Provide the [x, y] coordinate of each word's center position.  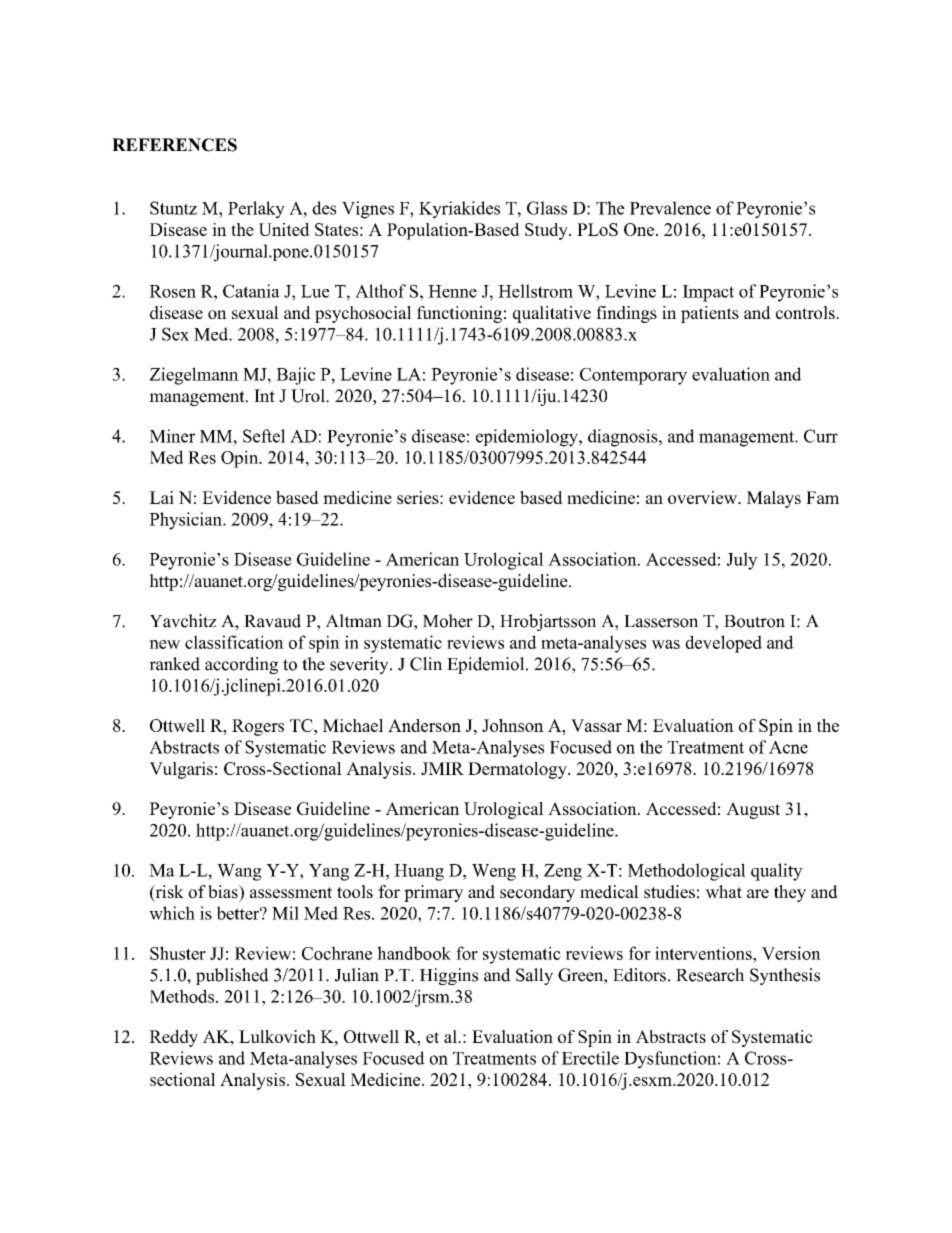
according [241, 665]
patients [710, 314]
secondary [537, 893]
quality [777, 872]
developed [723, 644]
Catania [251, 291]
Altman [354, 621]
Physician [186, 521]
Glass [547, 208]
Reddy [173, 1038]
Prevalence [670, 208]
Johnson [513, 725]
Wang [239, 872]
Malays [774, 499]
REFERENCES [174, 145]
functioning [459, 314]
